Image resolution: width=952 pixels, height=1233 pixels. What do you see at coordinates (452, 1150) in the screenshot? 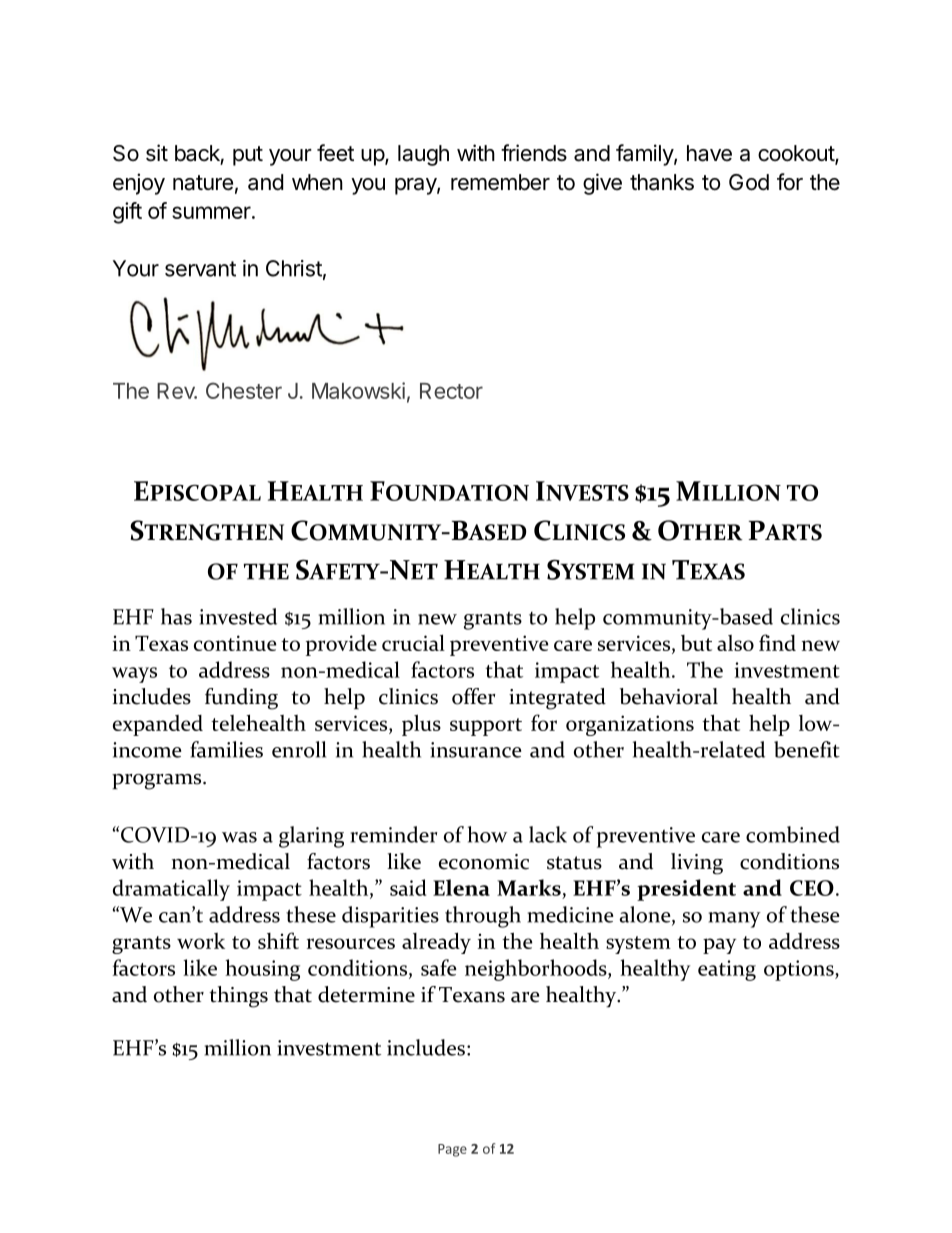
I see `Page` at bounding box center [452, 1150].
